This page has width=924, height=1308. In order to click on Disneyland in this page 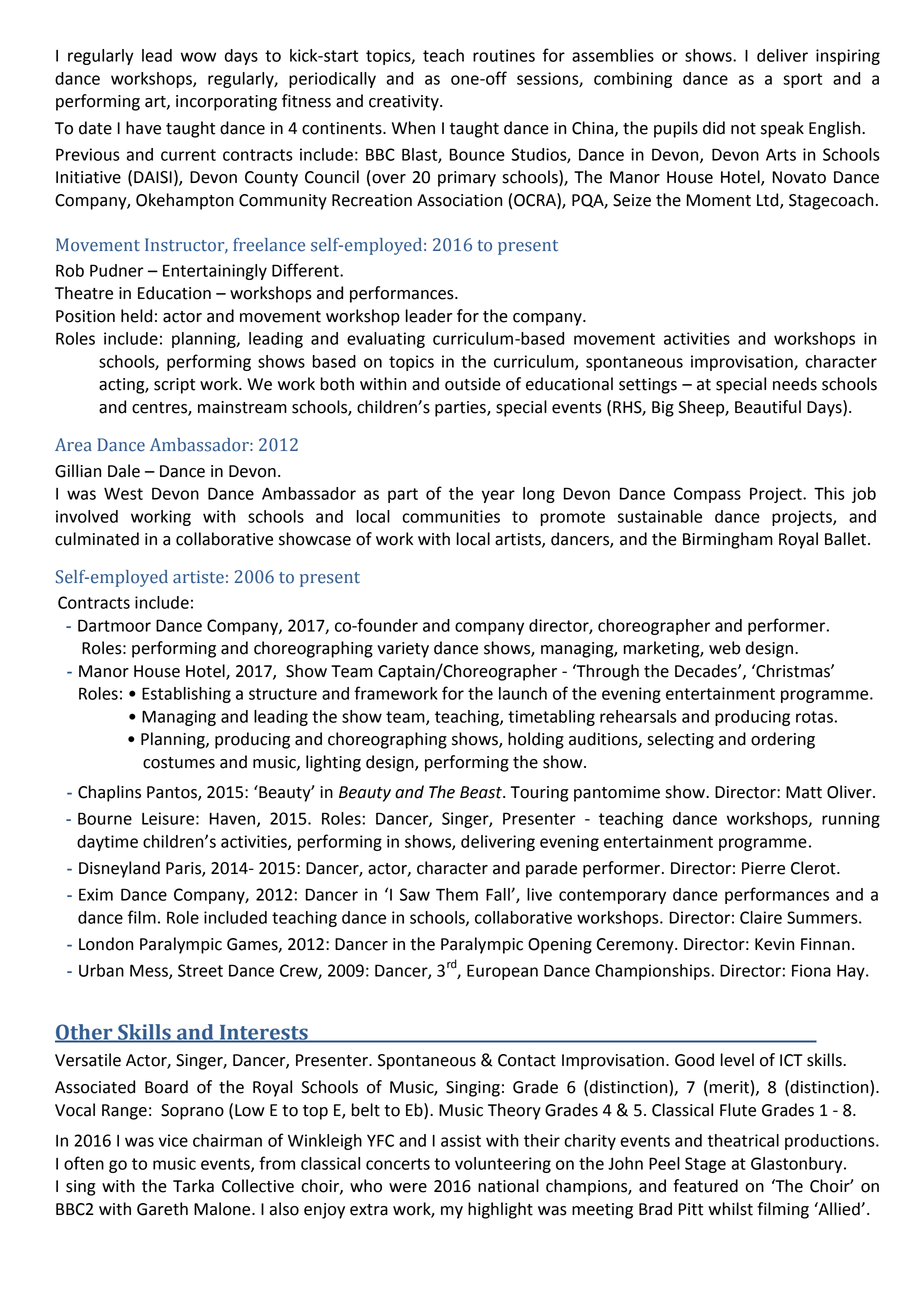, I will do `click(119, 869)`.
